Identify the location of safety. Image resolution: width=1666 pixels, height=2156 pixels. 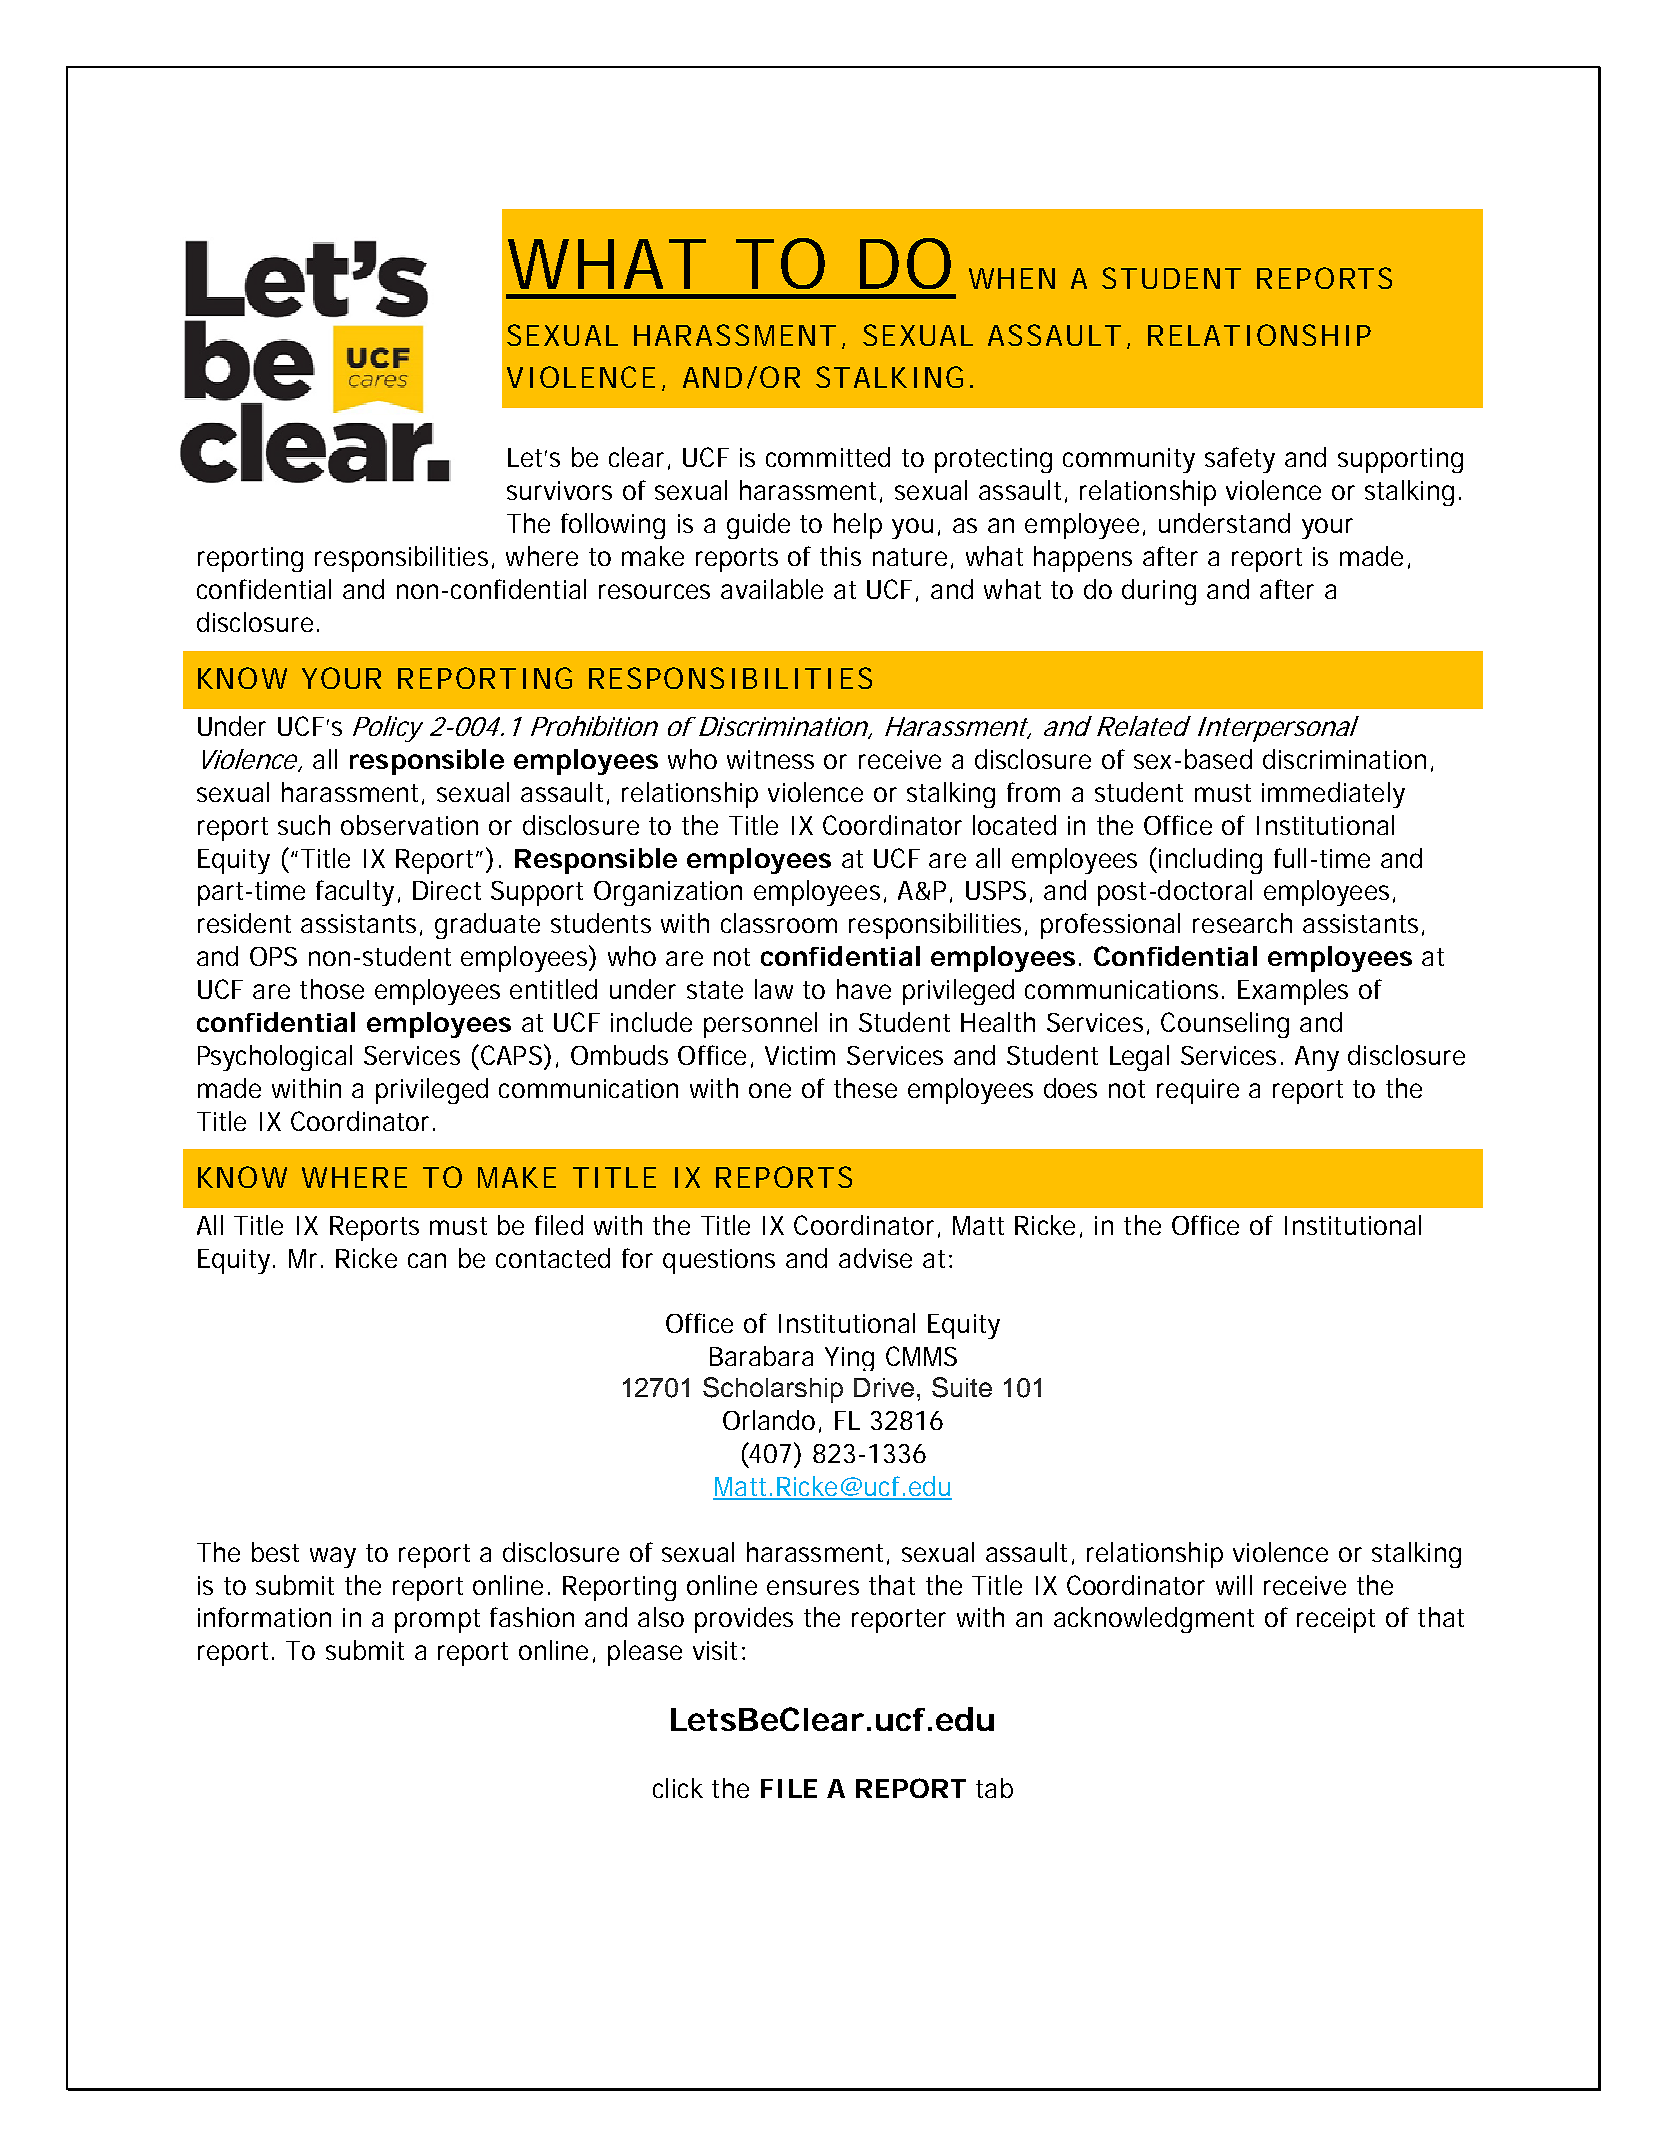
(1240, 460).
